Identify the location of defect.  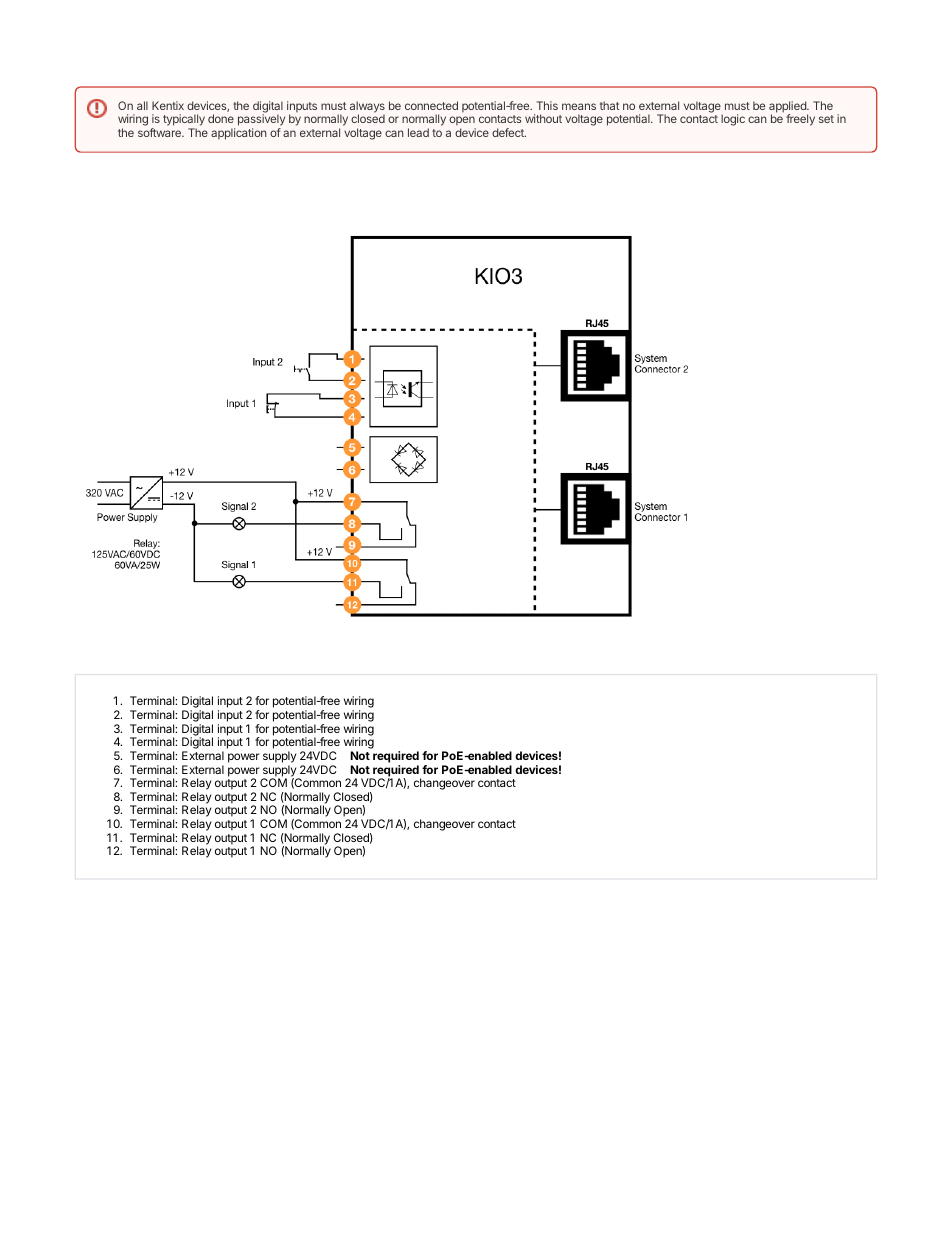
(509, 132).
